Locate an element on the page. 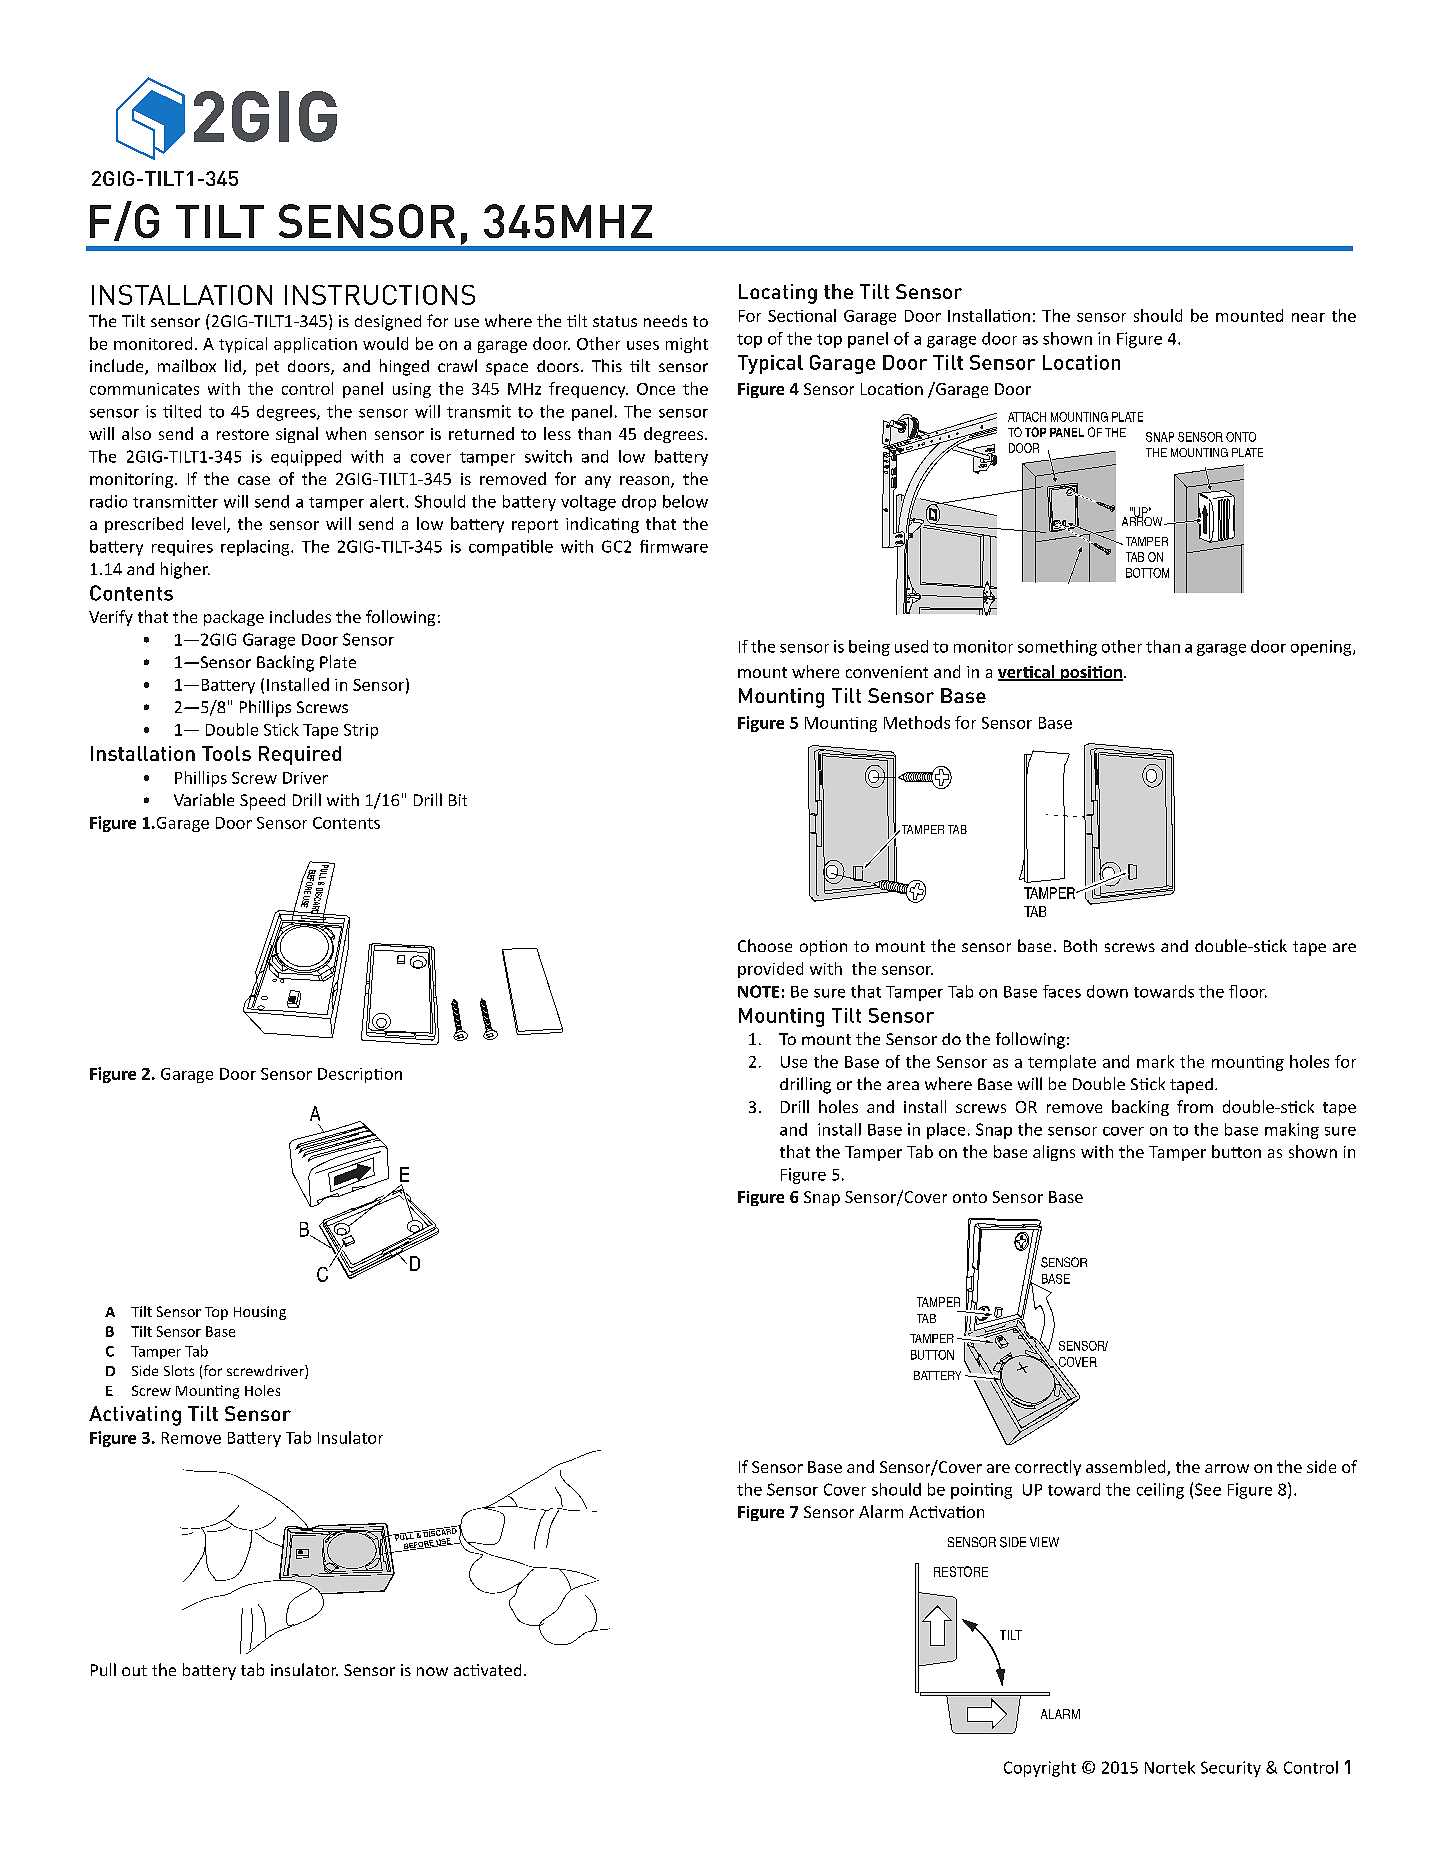  NOTE is located at coordinates (758, 991).
